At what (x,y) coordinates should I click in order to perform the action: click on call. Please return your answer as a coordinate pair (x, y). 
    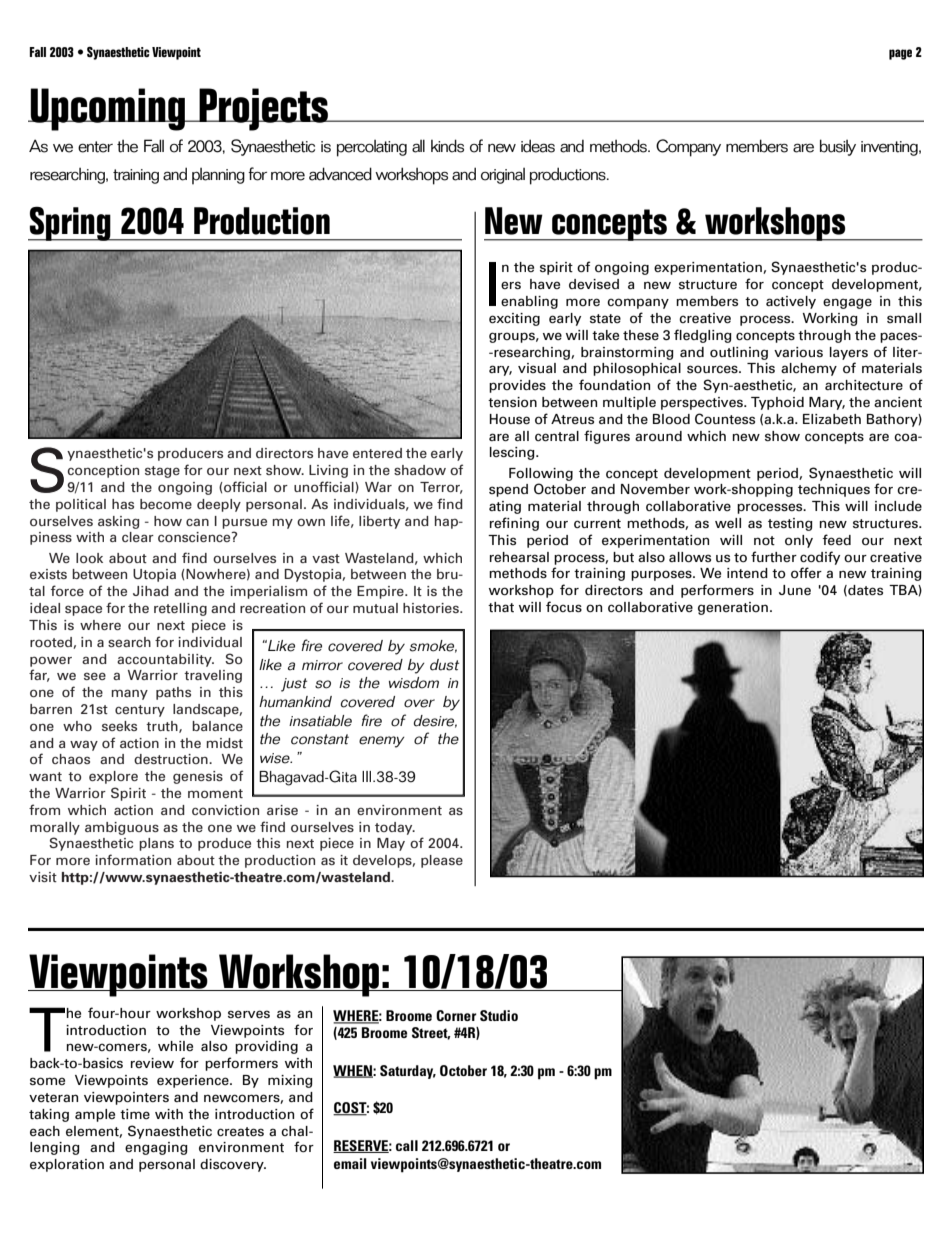
    Looking at the image, I should click on (407, 1145).
